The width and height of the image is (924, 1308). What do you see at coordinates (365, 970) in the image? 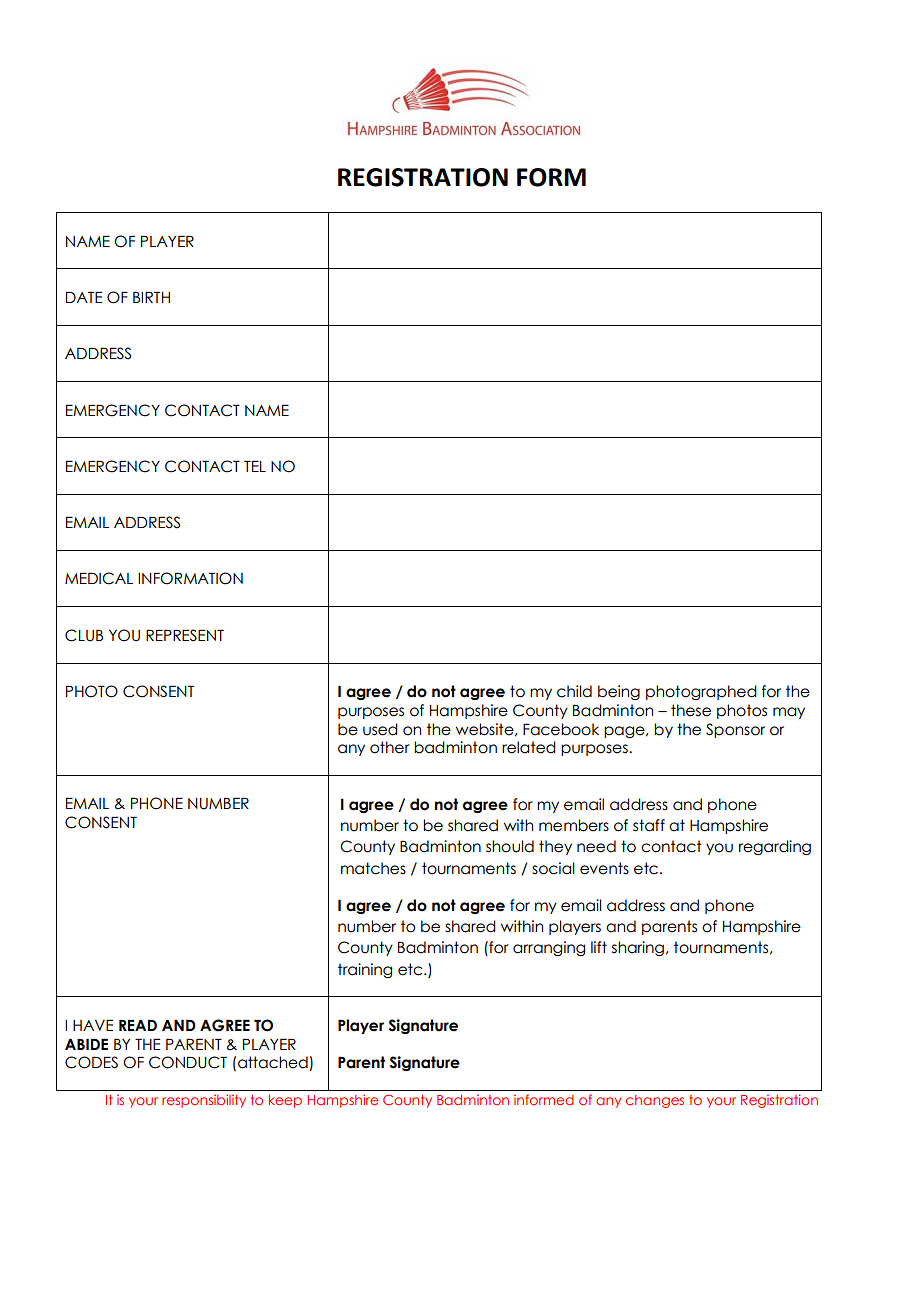
I see `training` at bounding box center [365, 970].
